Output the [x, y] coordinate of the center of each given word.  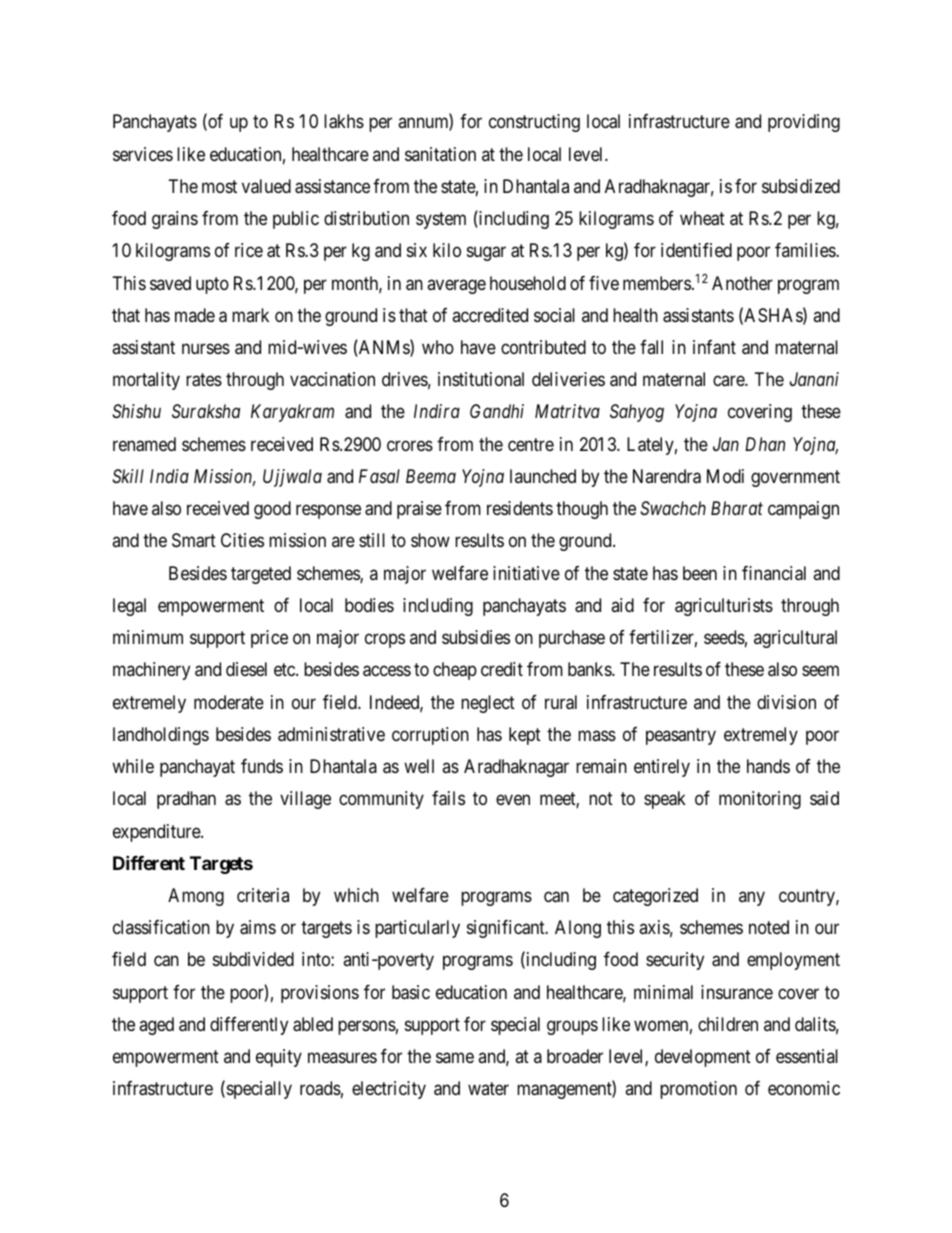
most [219, 186]
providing [804, 123]
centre [531, 444]
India [169, 476]
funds [262, 766]
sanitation [440, 154]
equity [279, 1058]
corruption [430, 736]
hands [768, 766]
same [455, 1057]
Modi [725, 476]
